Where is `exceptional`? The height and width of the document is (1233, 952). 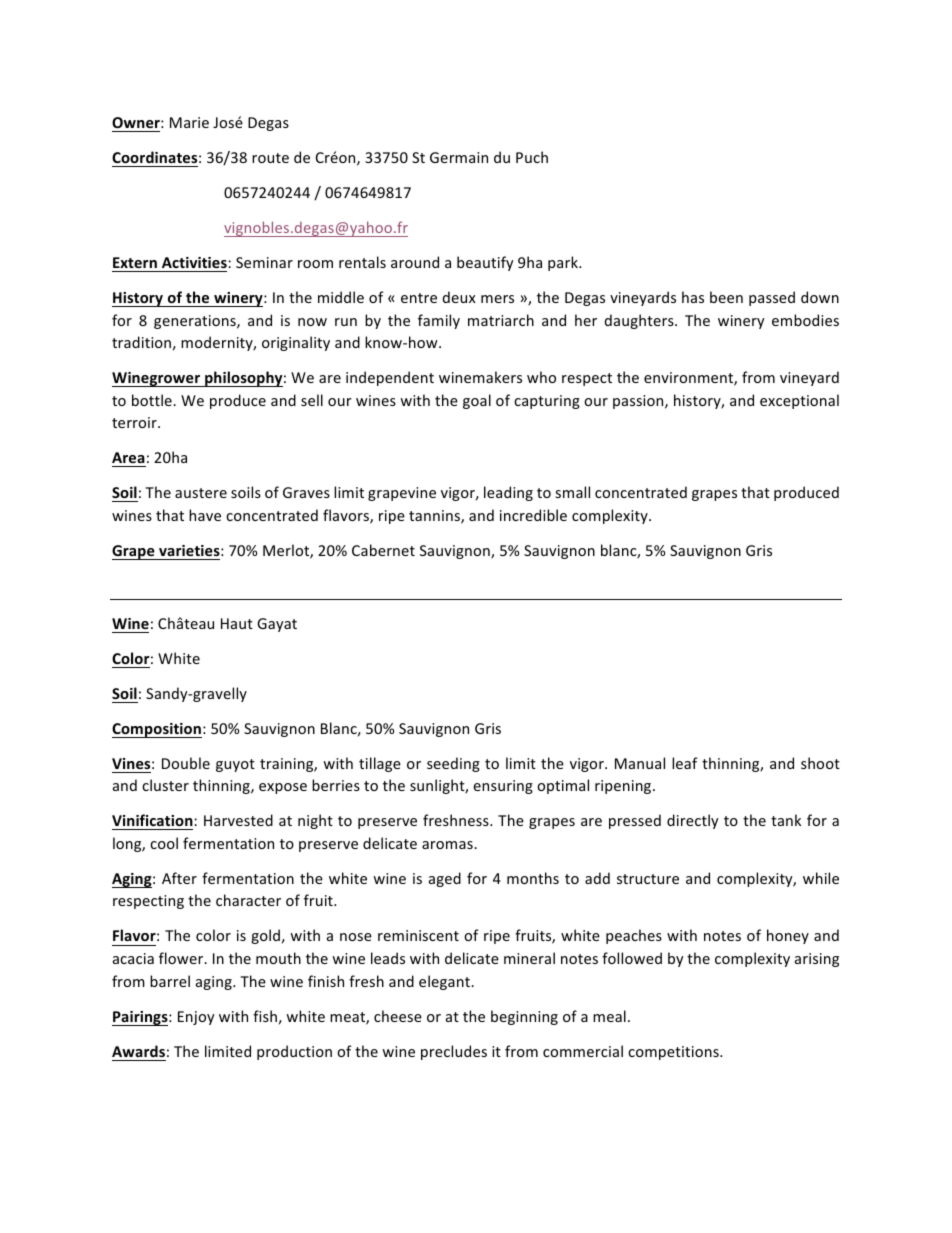 exceptional is located at coordinates (799, 401).
